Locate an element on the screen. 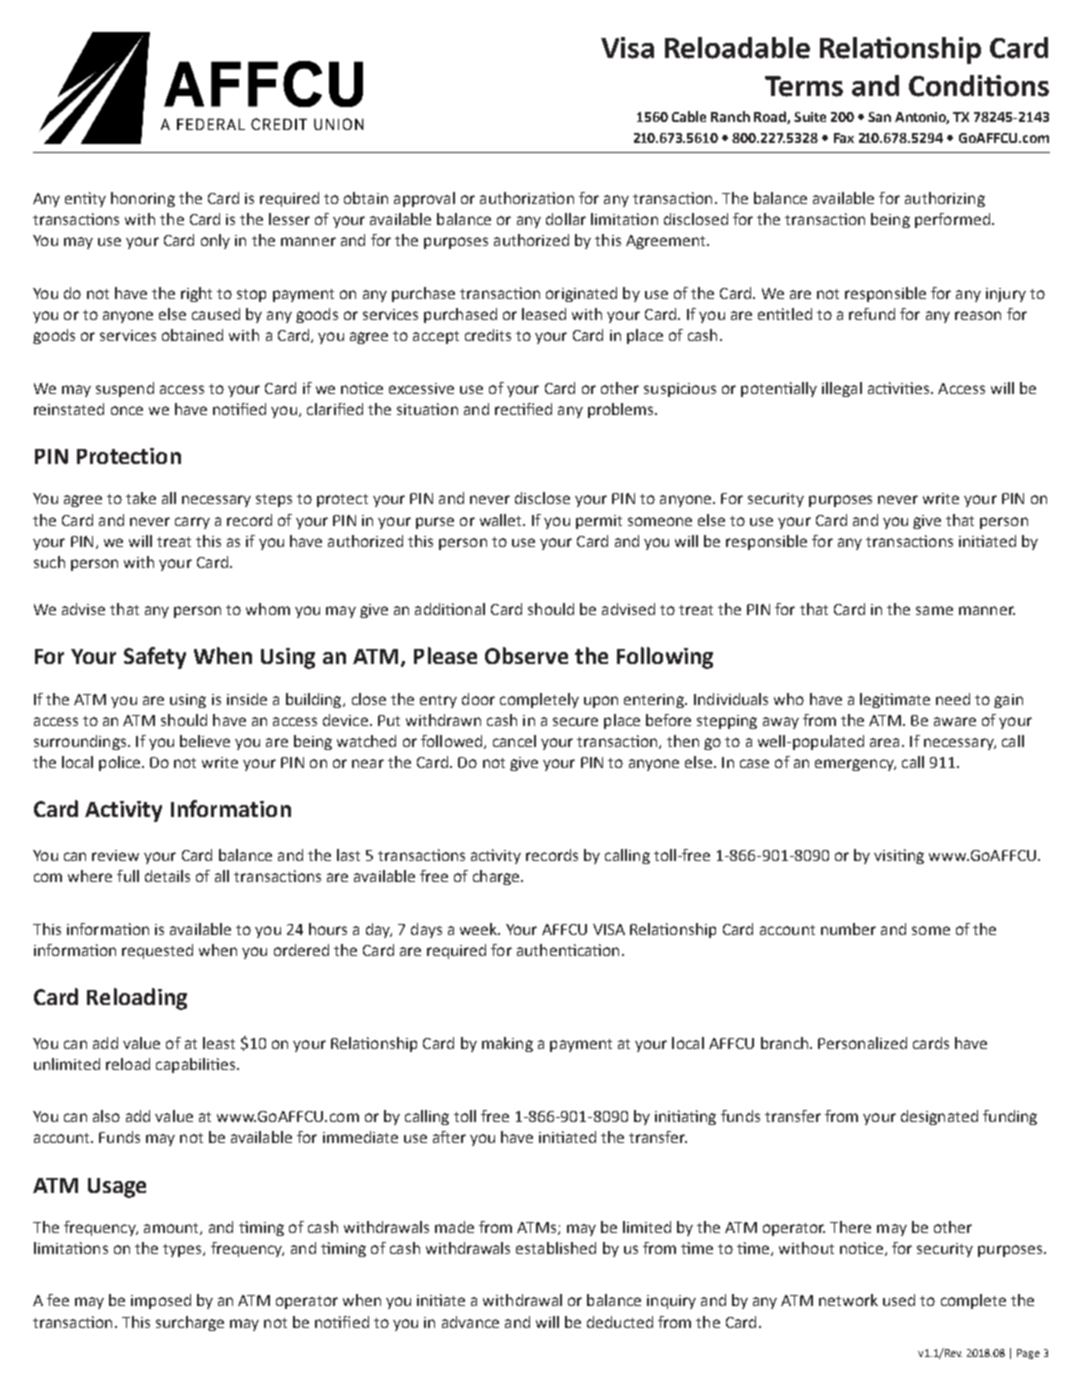 Image resolution: width=1081 pixels, height=1399 pixels. making is located at coordinates (507, 1044).
